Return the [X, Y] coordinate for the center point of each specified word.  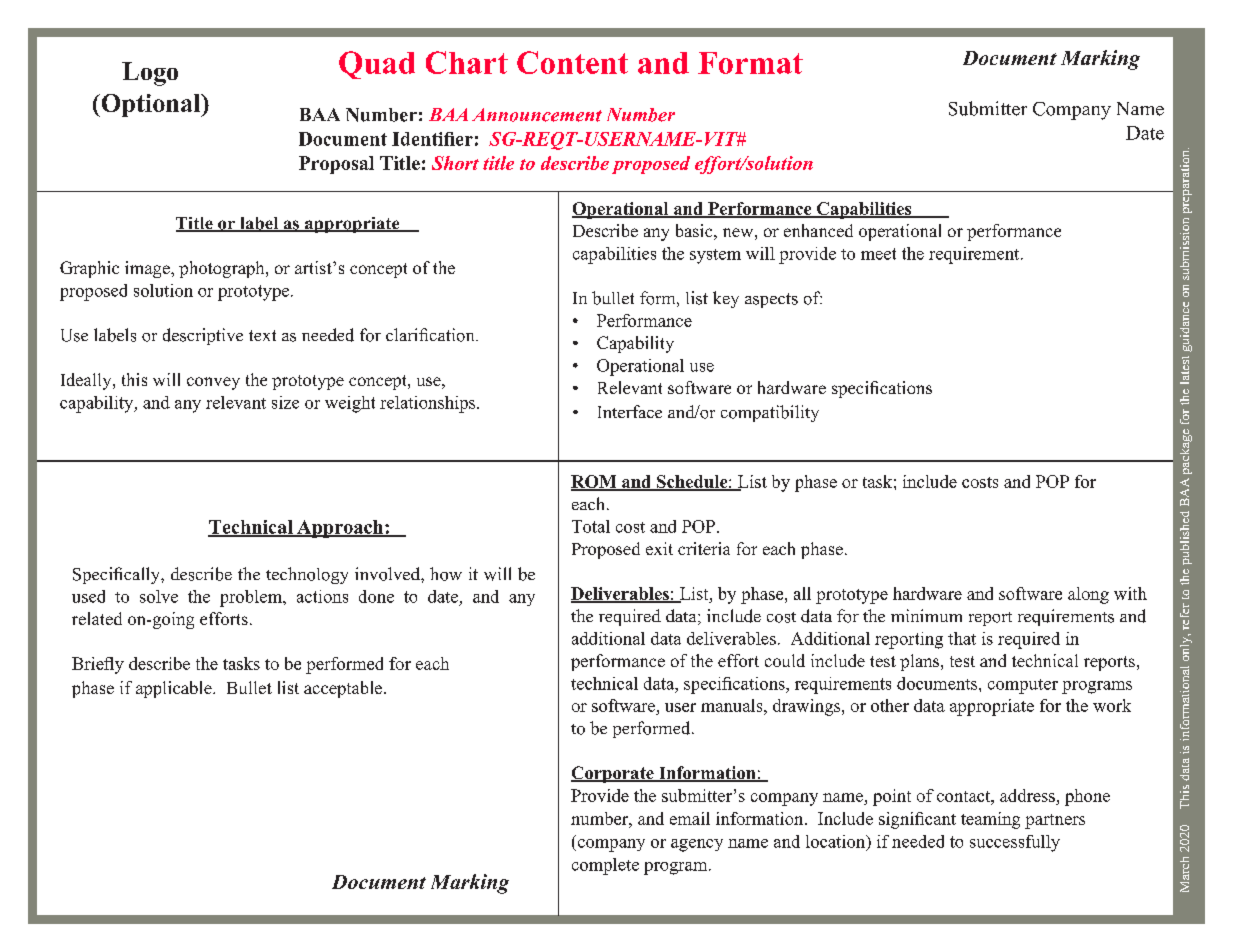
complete [605, 866]
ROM [595, 483]
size [285, 402]
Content [572, 62]
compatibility [770, 413]
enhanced [818, 230]
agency [697, 845]
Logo [150, 74]
